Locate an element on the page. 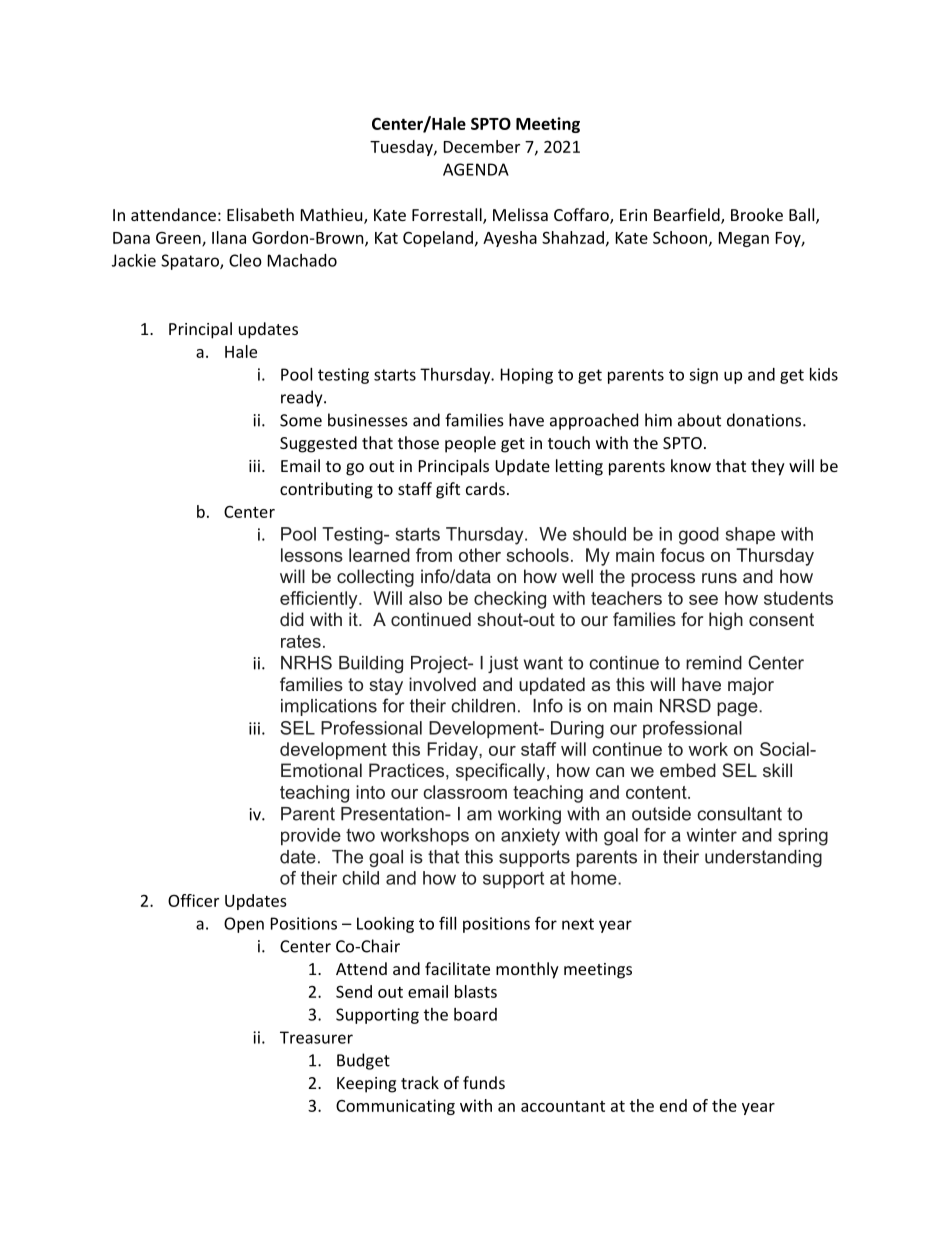 This image has height=1233, width=952. funds is located at coordinates (484, 1082).
